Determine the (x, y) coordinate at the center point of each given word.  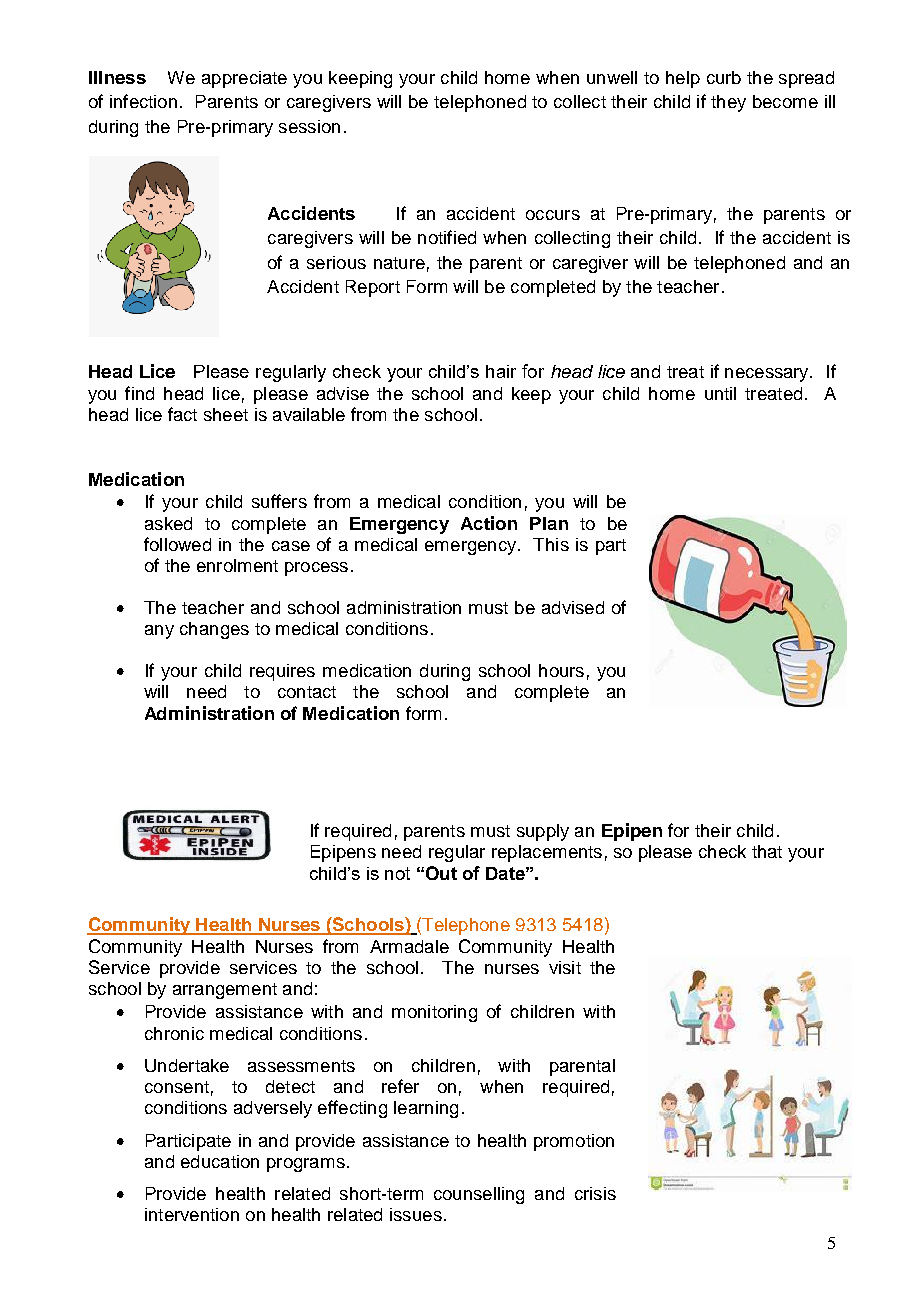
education (220, 1161)
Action (489, 523)
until (720, 393)
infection (143, 101)
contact (307, 692)
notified (447, 237)
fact (182, 414)
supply (543, 832)
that (767, 851)
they (728, 103)
